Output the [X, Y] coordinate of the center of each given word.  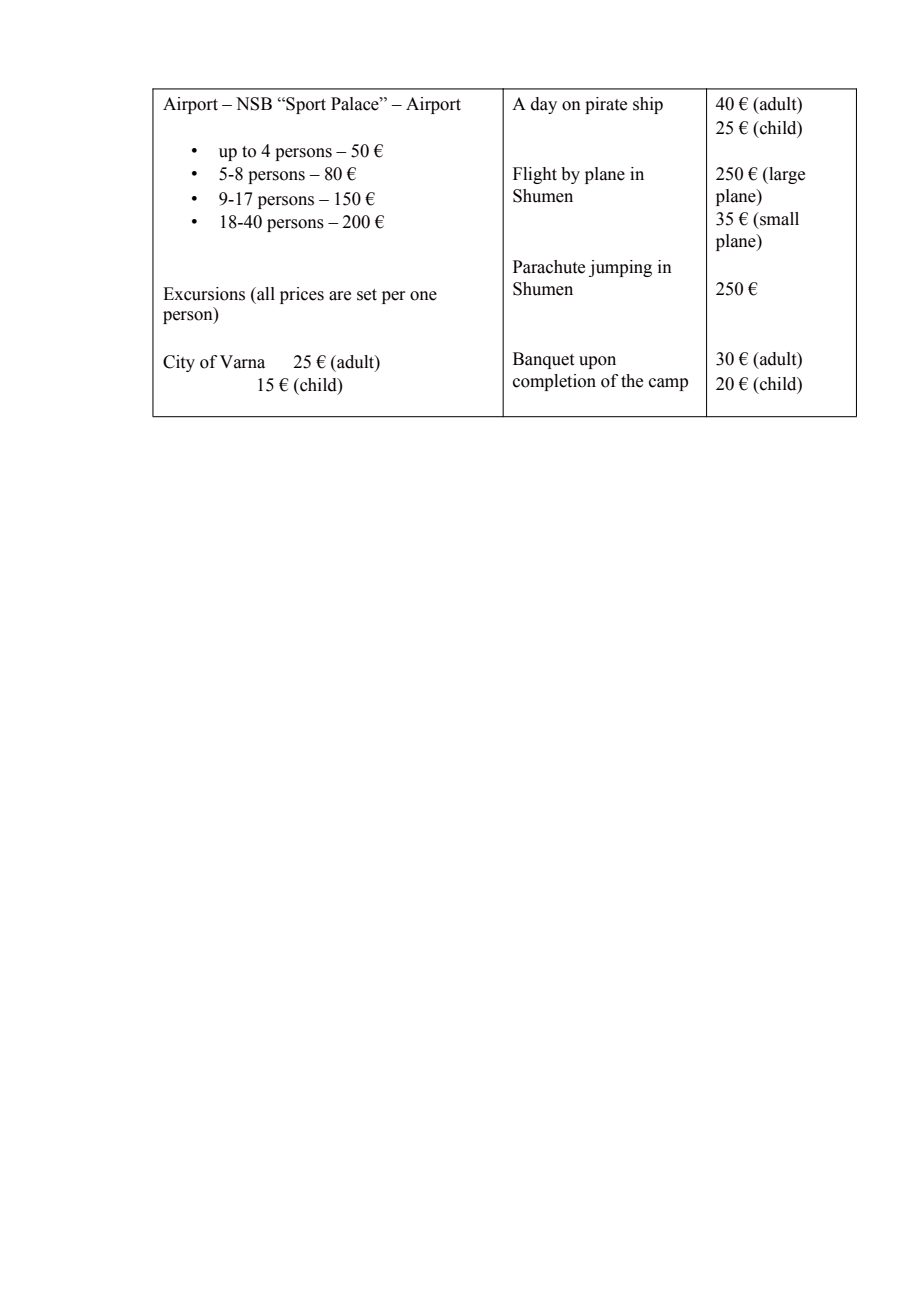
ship [648, 105]
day [544, 105]
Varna [242, 362]
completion [554, 382]
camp [668, 384]
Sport [305, 105]
